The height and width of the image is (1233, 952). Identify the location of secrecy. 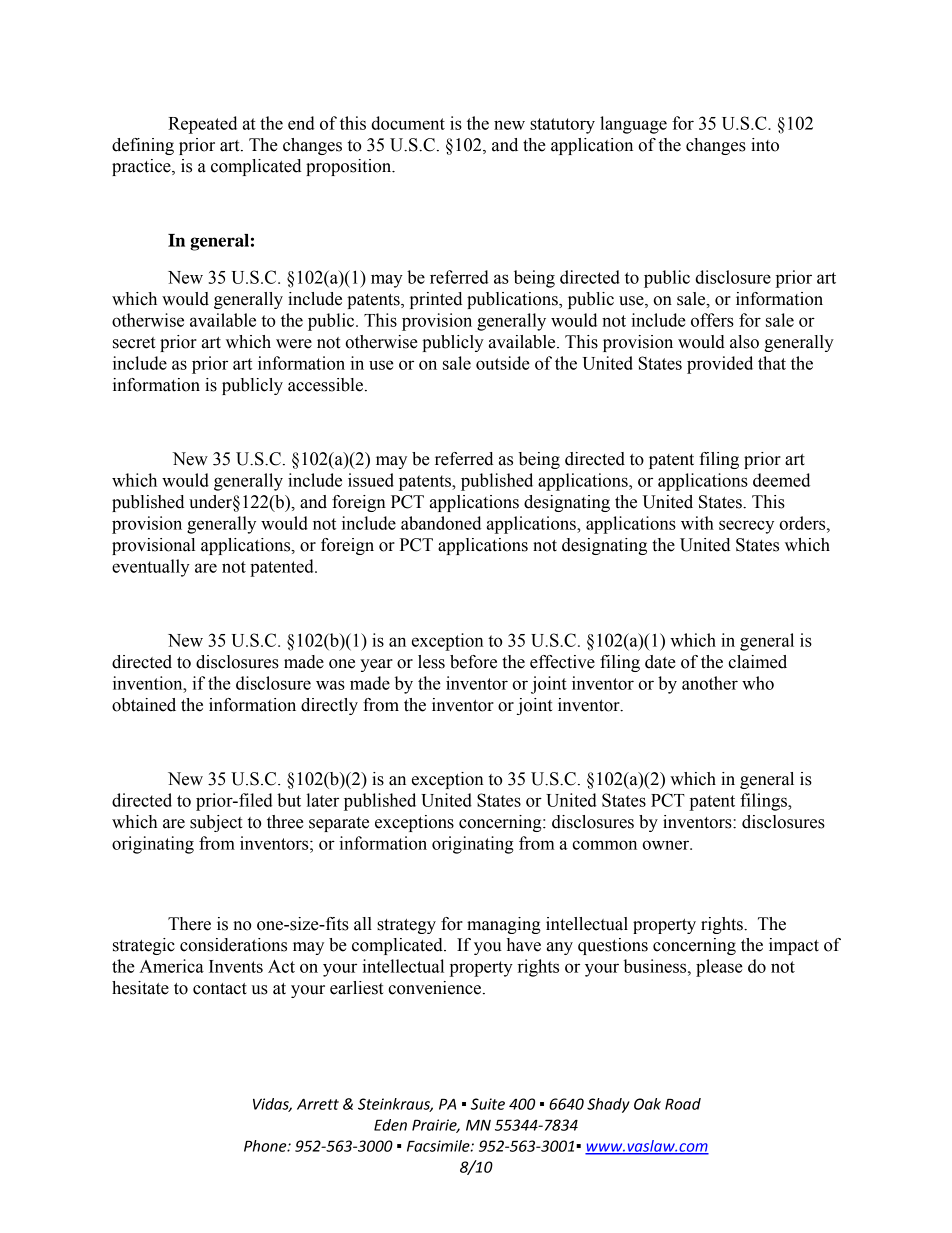
(746, 527).
